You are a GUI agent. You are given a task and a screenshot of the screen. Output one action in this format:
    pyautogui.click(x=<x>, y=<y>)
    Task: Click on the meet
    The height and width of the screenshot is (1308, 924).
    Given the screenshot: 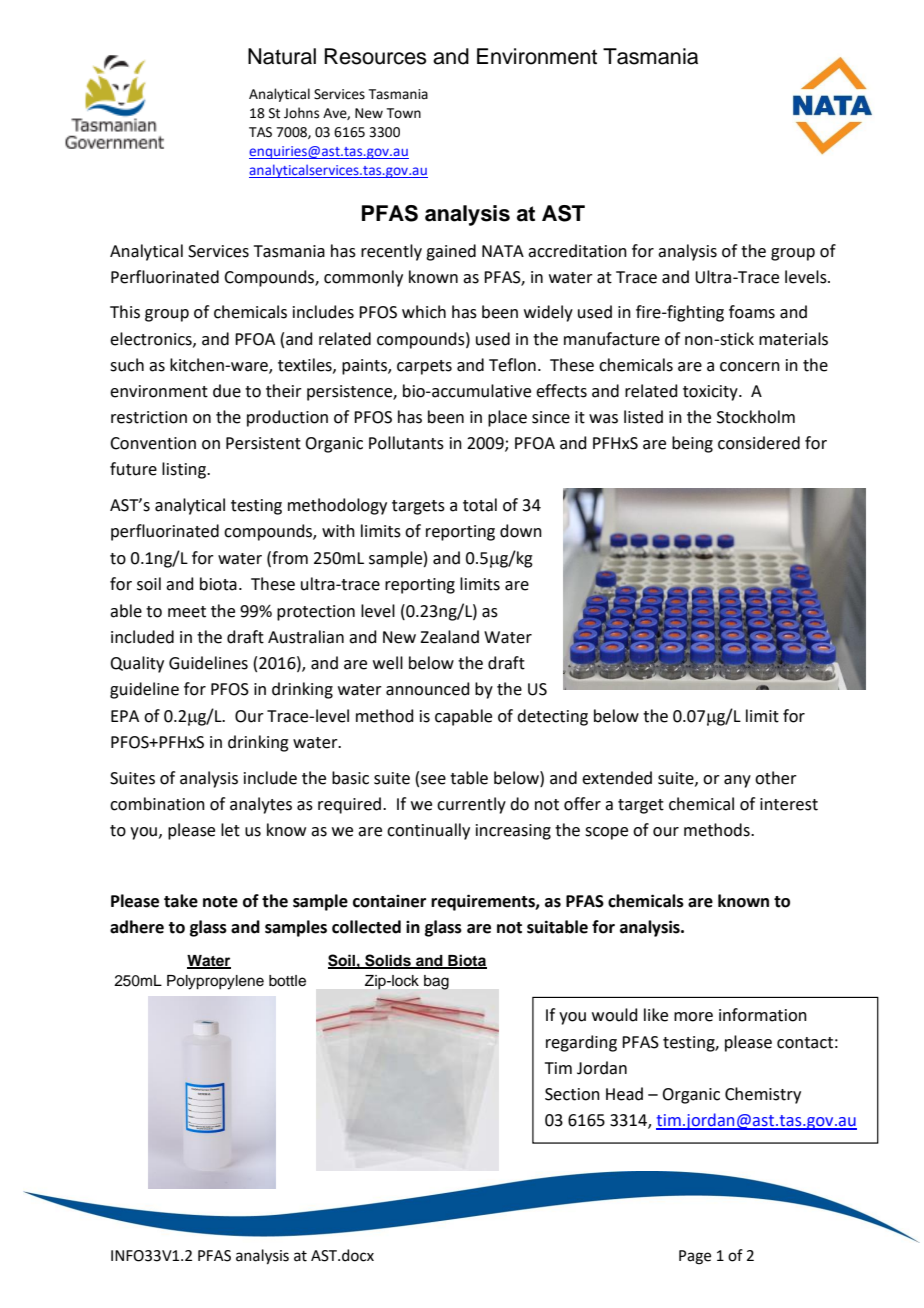 What is the action you would take?
    pyautogui.click(x=187, y=612)
